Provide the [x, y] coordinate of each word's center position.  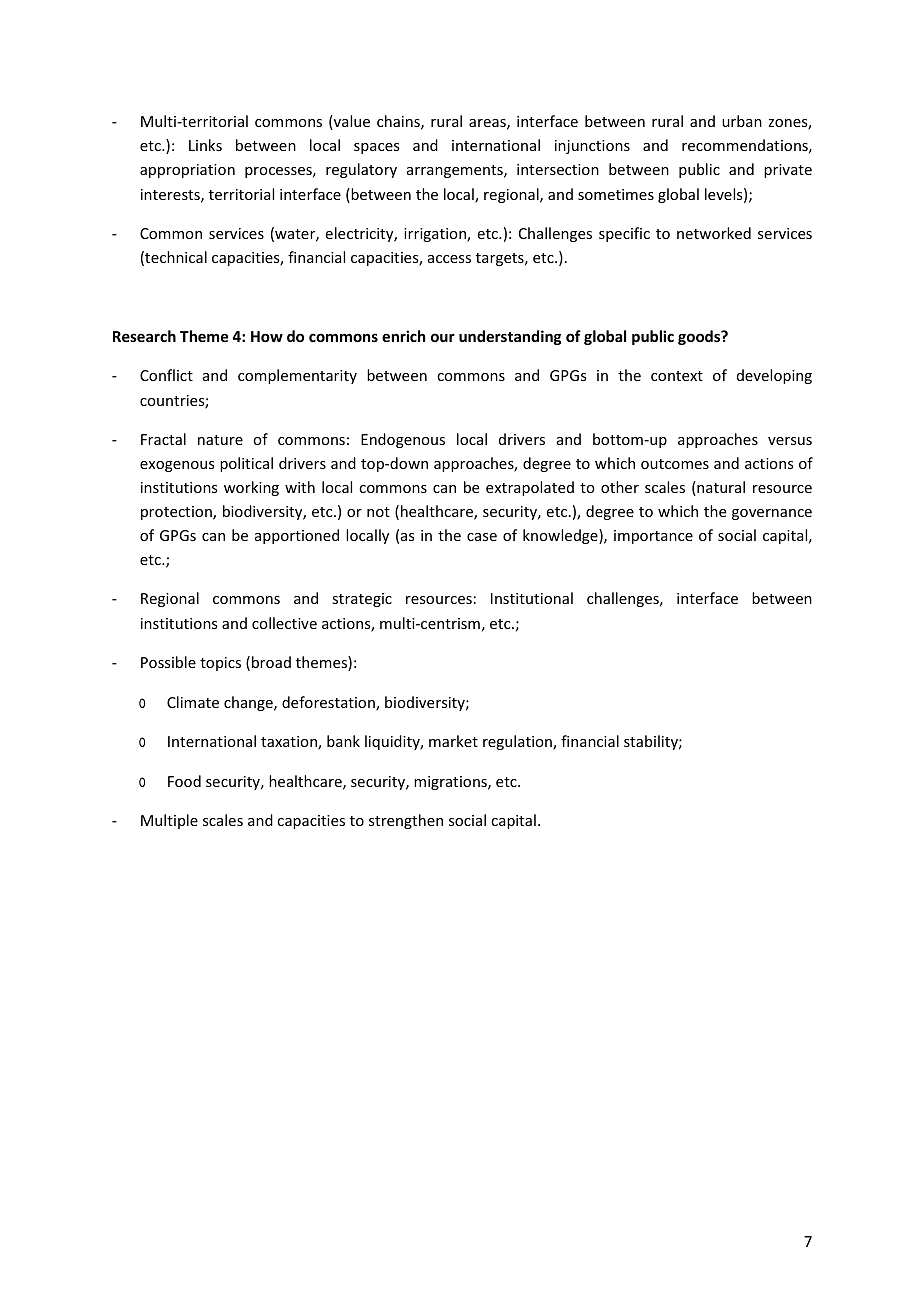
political [246, 464]
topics [220, 664]
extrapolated [530, 488]
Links [205, 145]
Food [184, 781]
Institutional [532, 598]
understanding [510, 337]
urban [742, 121]
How [267, 336]
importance [653, 537]
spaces [376, 148]
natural [720, 488]
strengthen [406, 821]
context [677, 376]
